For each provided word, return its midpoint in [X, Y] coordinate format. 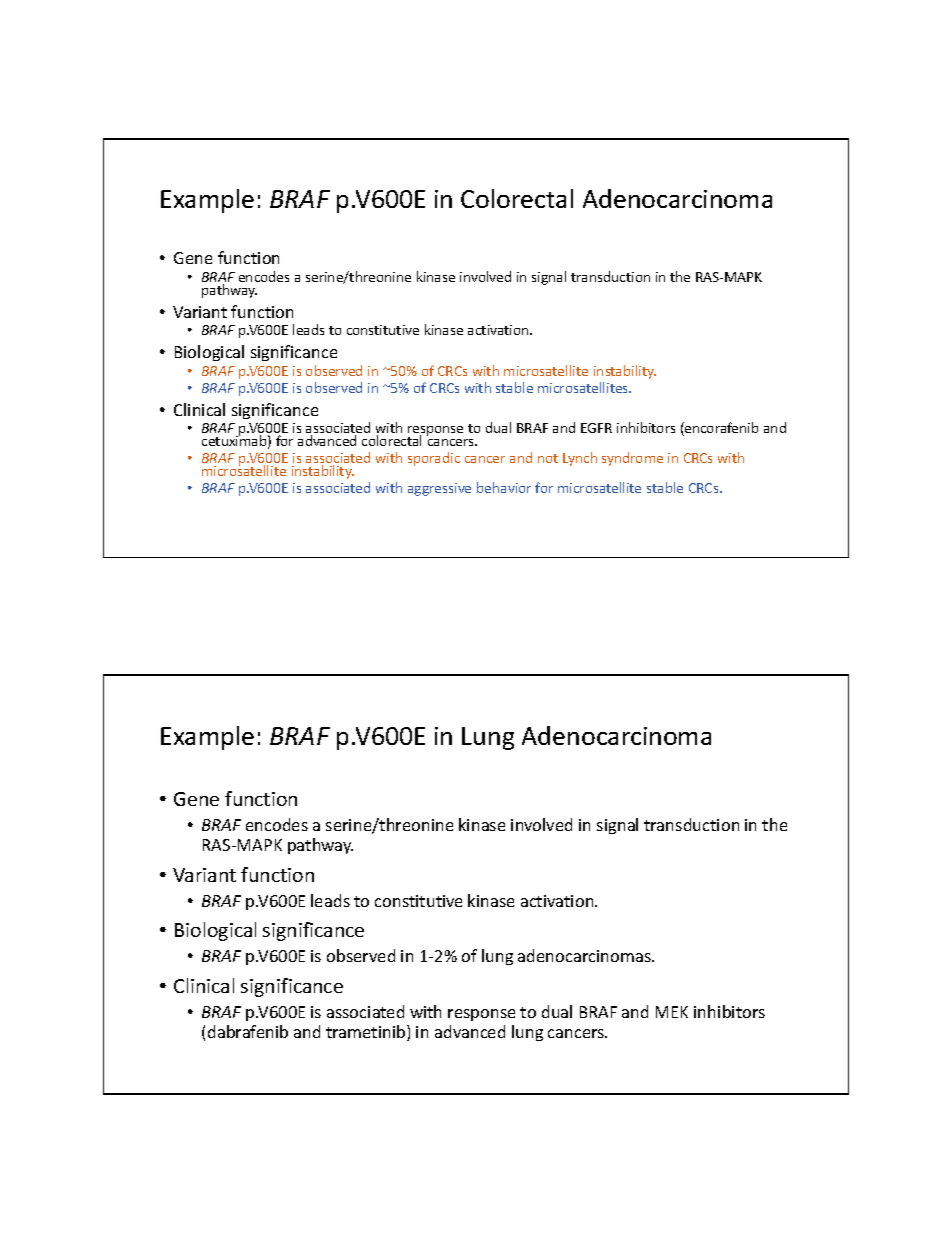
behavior [504, 487]
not [548, 458]
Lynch [580, 459]
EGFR [596, 428]
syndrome [632, 459]
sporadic [434, 459]
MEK [672, 1012]
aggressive [439, 489]
